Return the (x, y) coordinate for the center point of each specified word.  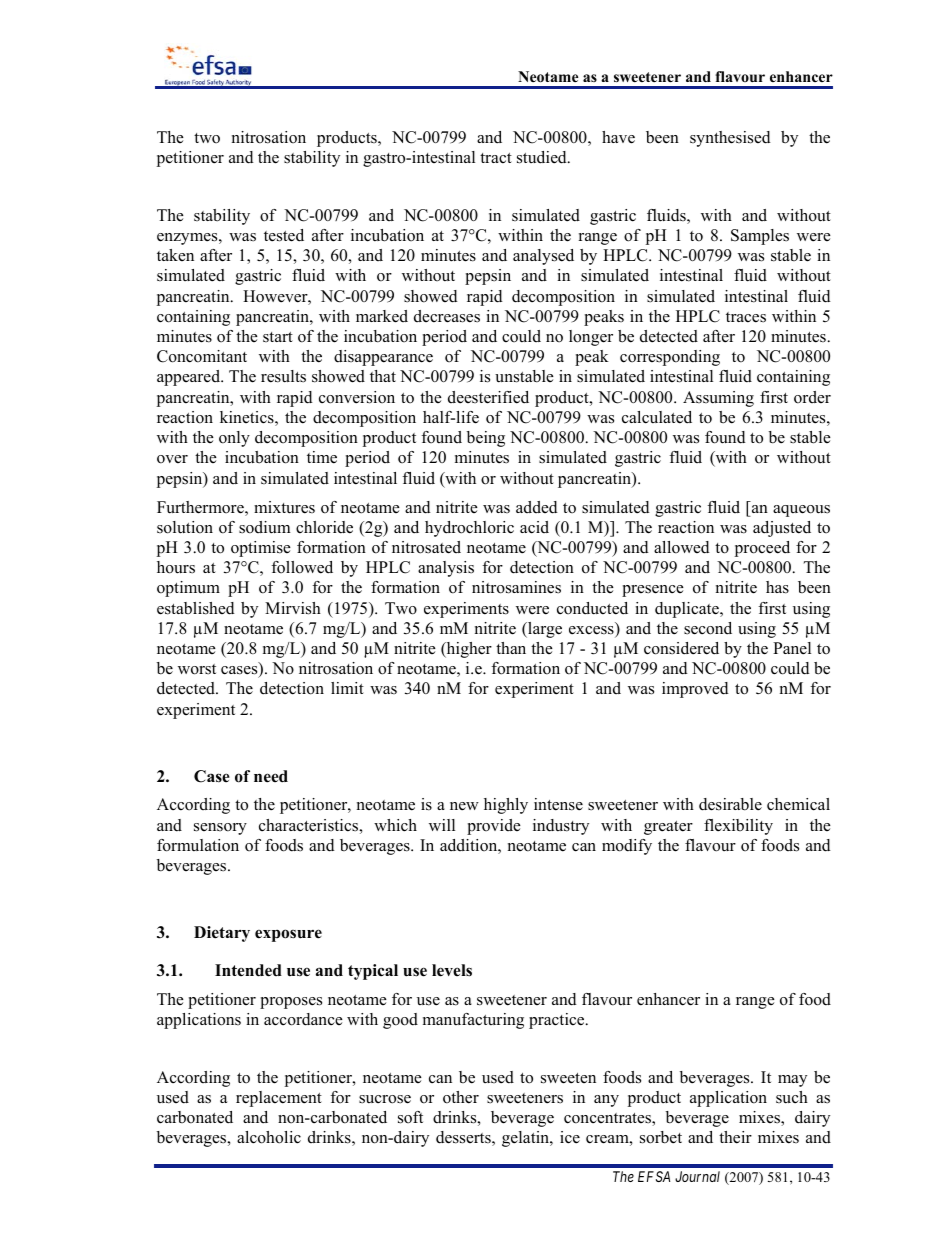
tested (284, 235)
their (735, 1137)
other (461, 1097)
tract (496, 158)
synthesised (730, 139)
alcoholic (269, 1137)
